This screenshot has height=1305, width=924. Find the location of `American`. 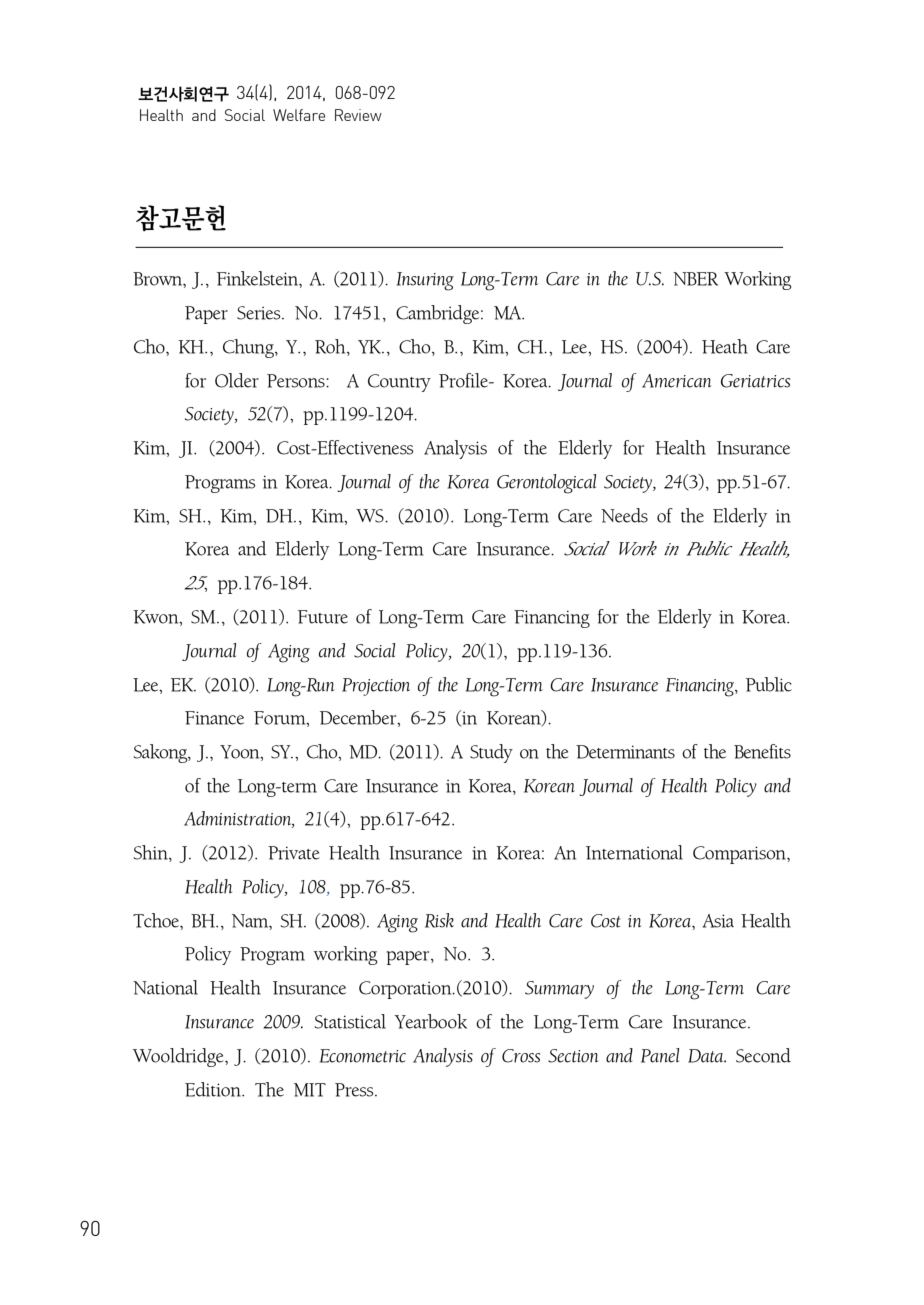

American is located at coordinates (676, 381).
